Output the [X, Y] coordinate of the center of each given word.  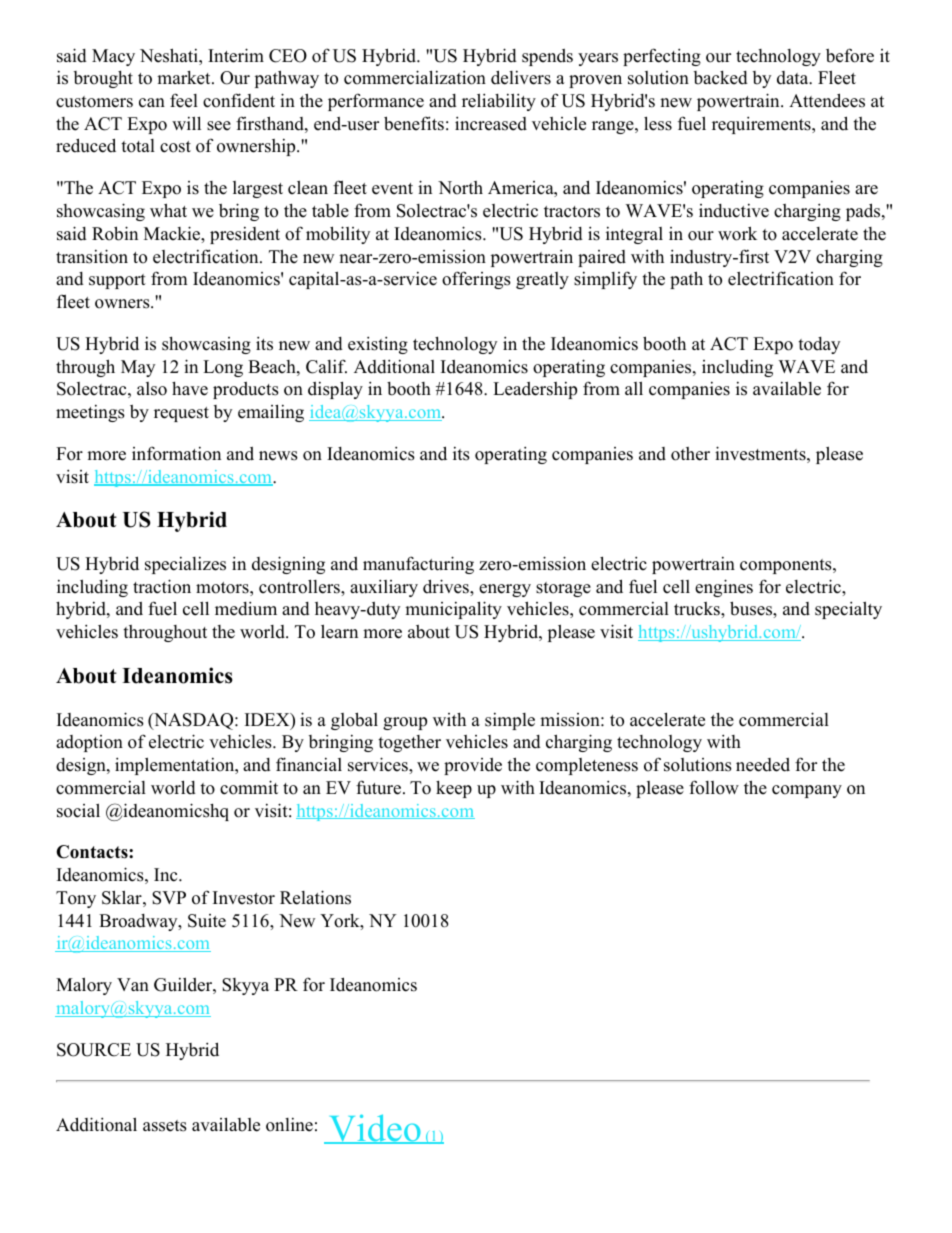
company [807, 791]
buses [752, 608]
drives [447, 586]
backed [721, 78]
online [289, 1125]
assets [165, 1126]
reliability [499, 102]
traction [162, 586]
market [185, 78]
